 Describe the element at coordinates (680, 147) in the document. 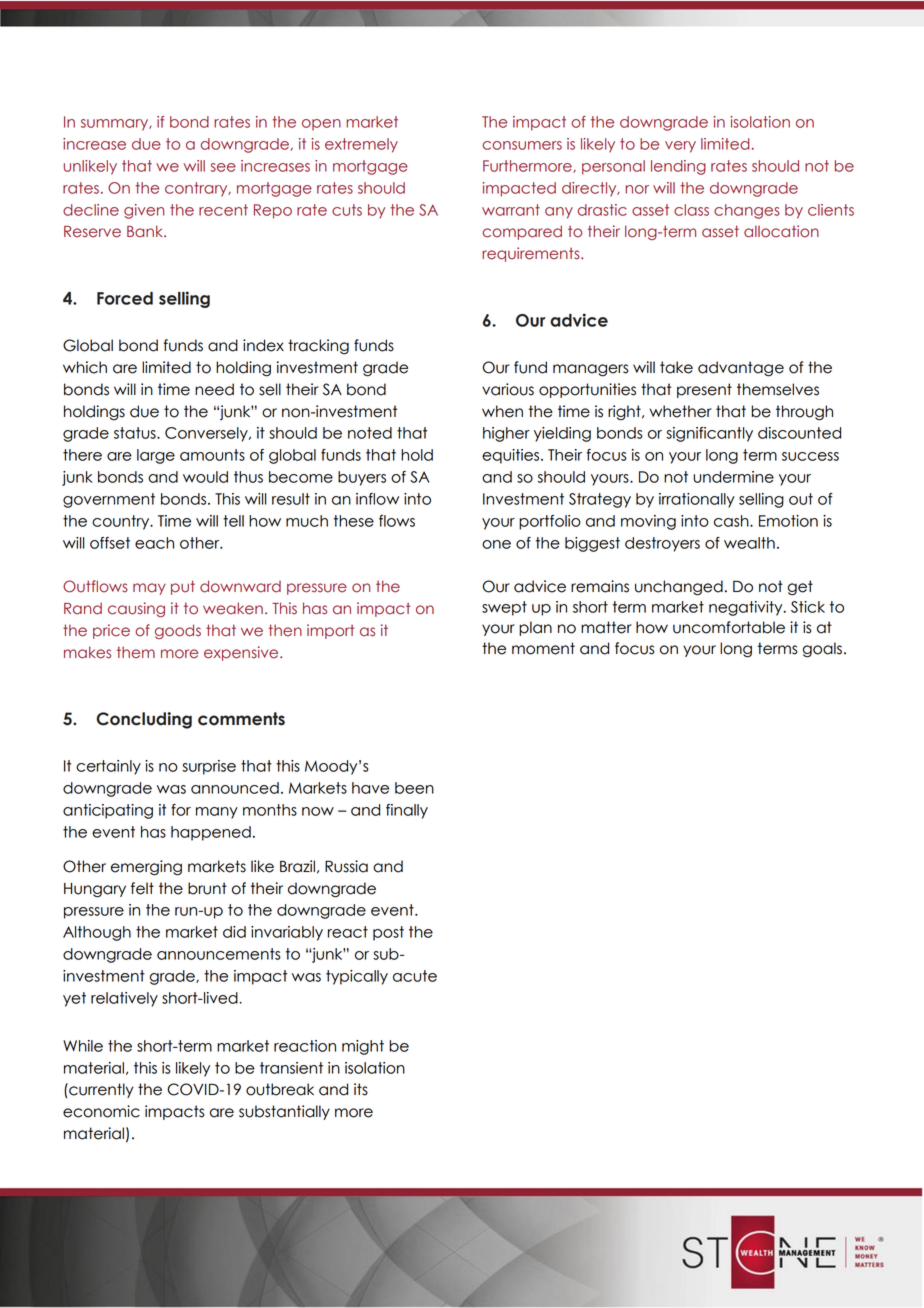

I see `very` at that location.
